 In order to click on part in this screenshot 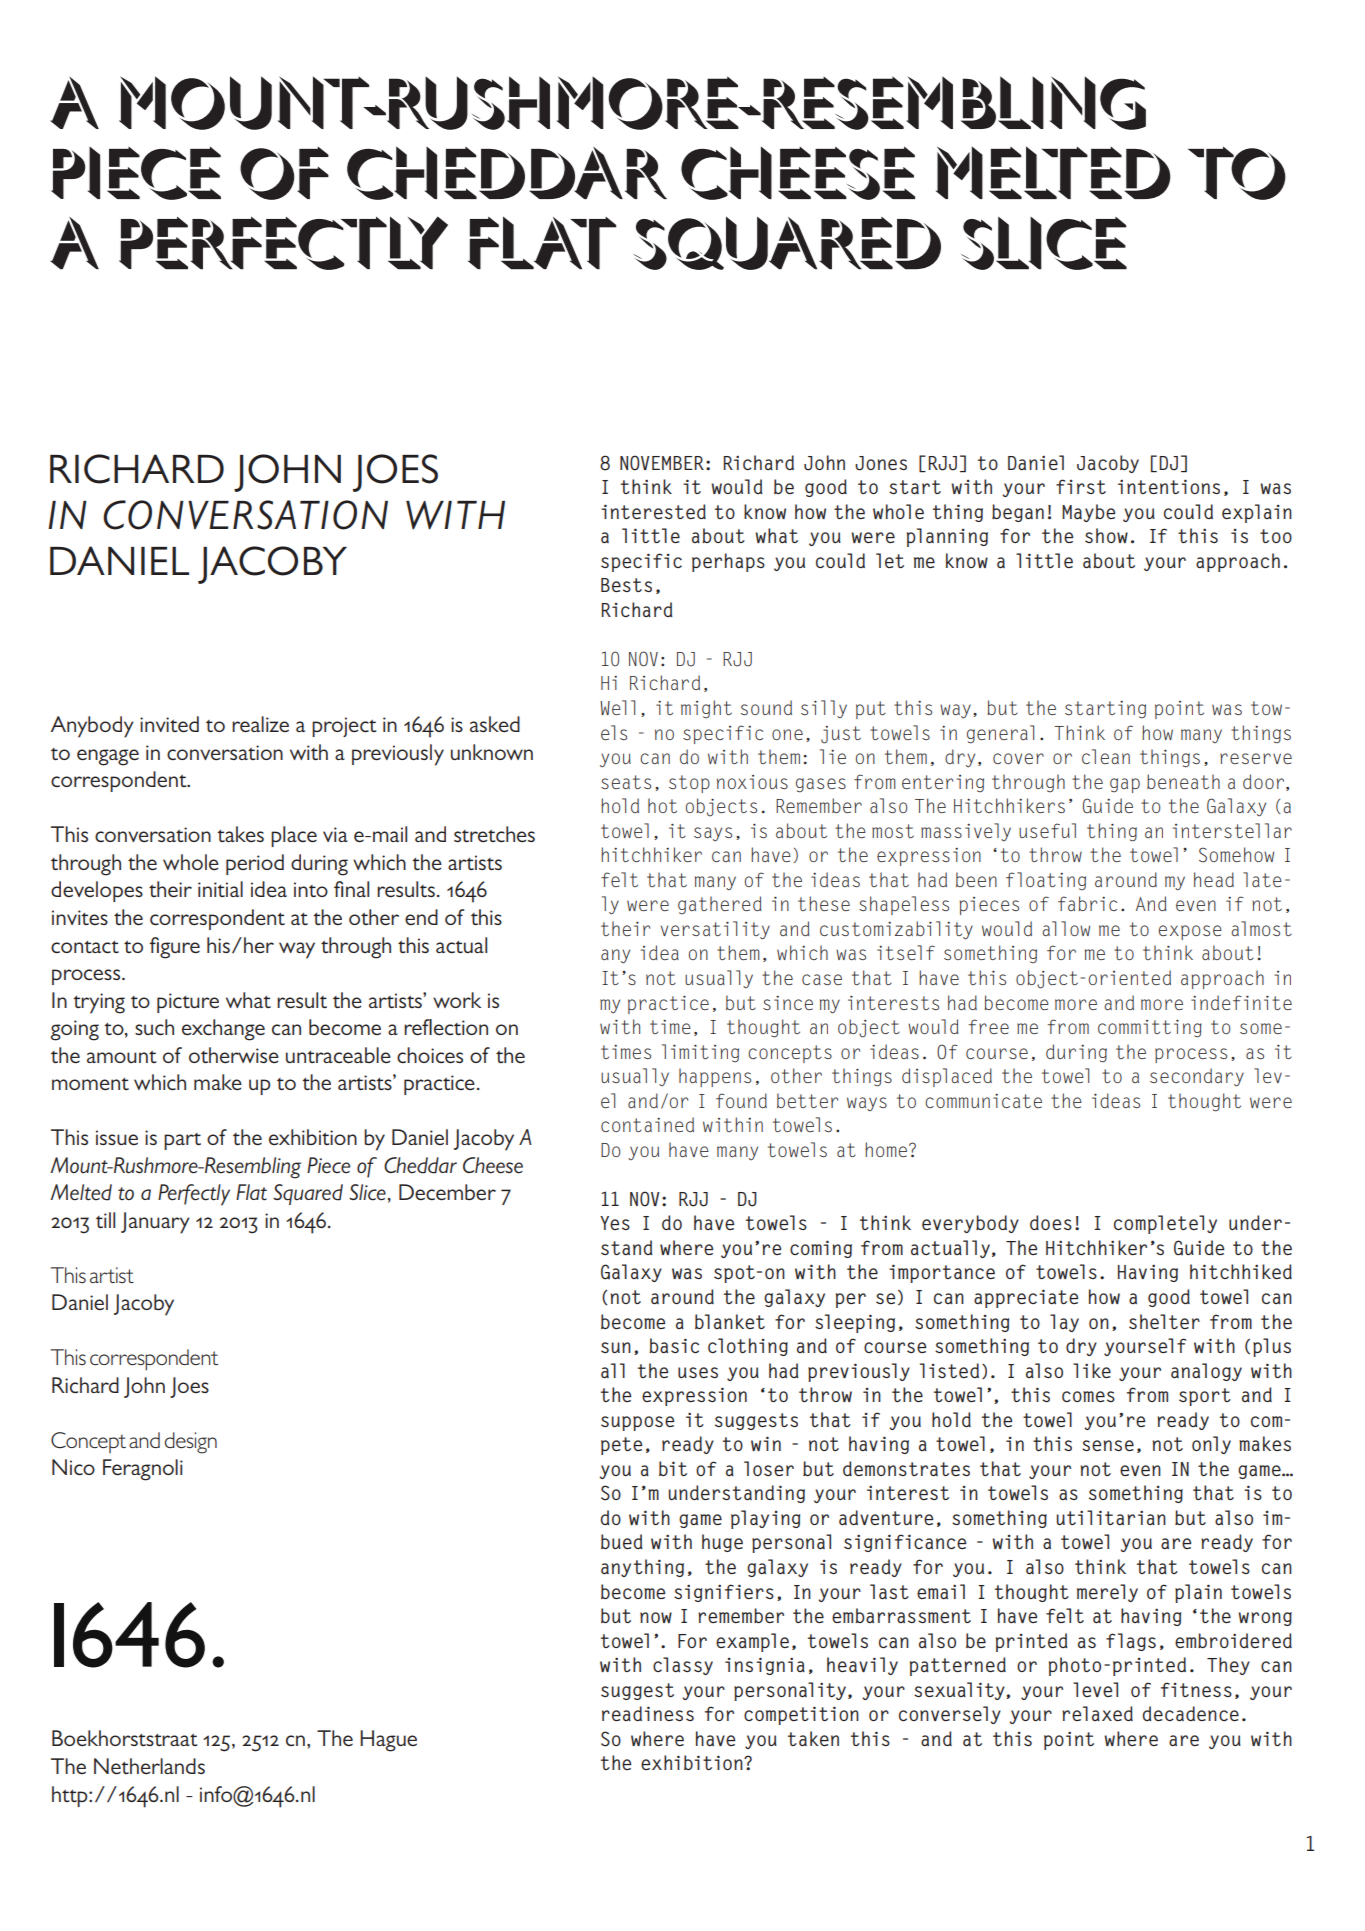, I will do `click(182, 1141)`.
